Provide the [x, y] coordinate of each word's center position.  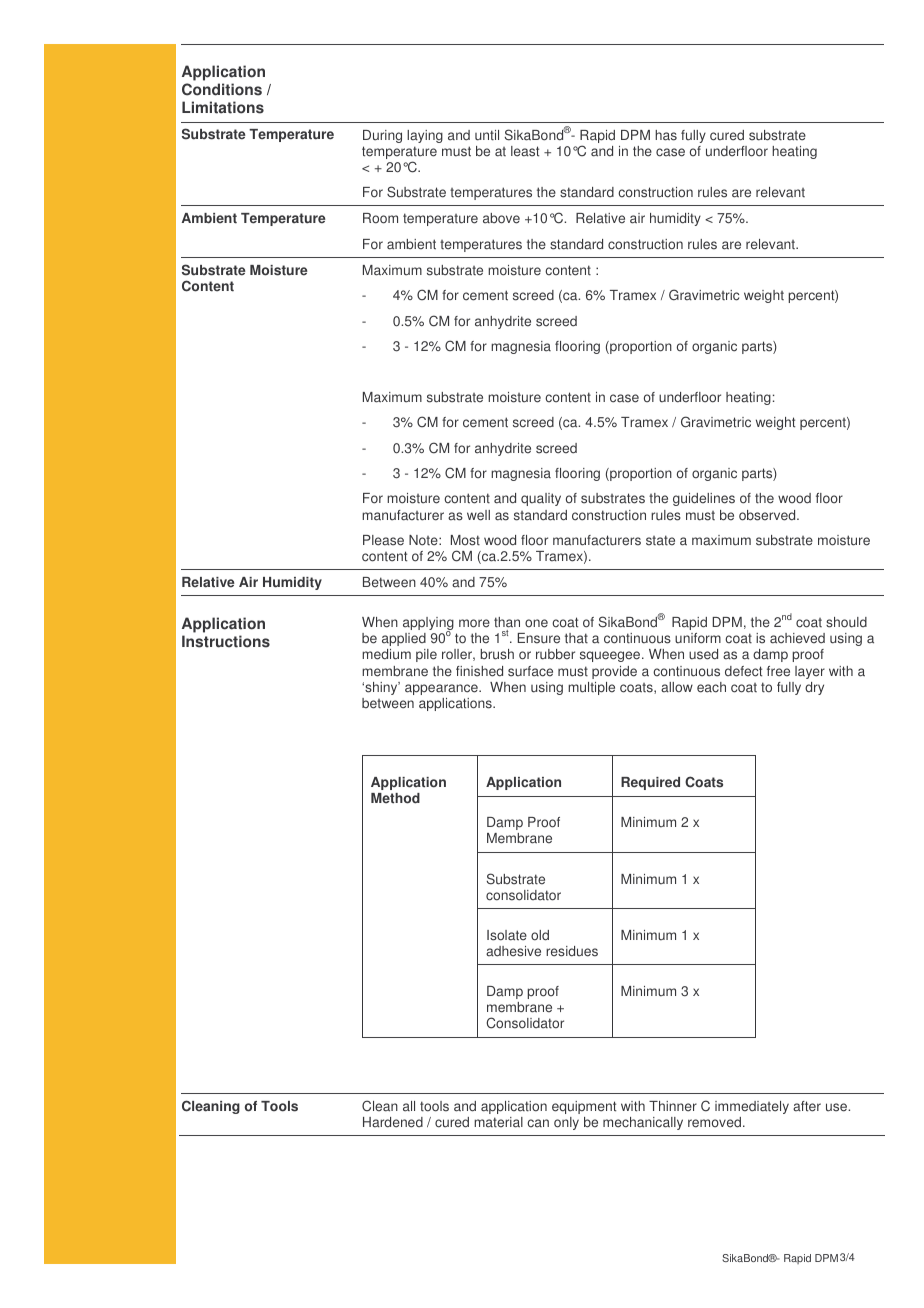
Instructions [226, 641]
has [666, 135]
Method [395, 798]
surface [530, 671]
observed [768, 515]
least [525, 151]
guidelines [704, 499]
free [778, 671]
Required [650, 783]
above [501, 218]
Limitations [223, 107]
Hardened [393, 1122]
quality [541, 499]
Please [383, 540]
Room [380, 218]
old [540, 935]
